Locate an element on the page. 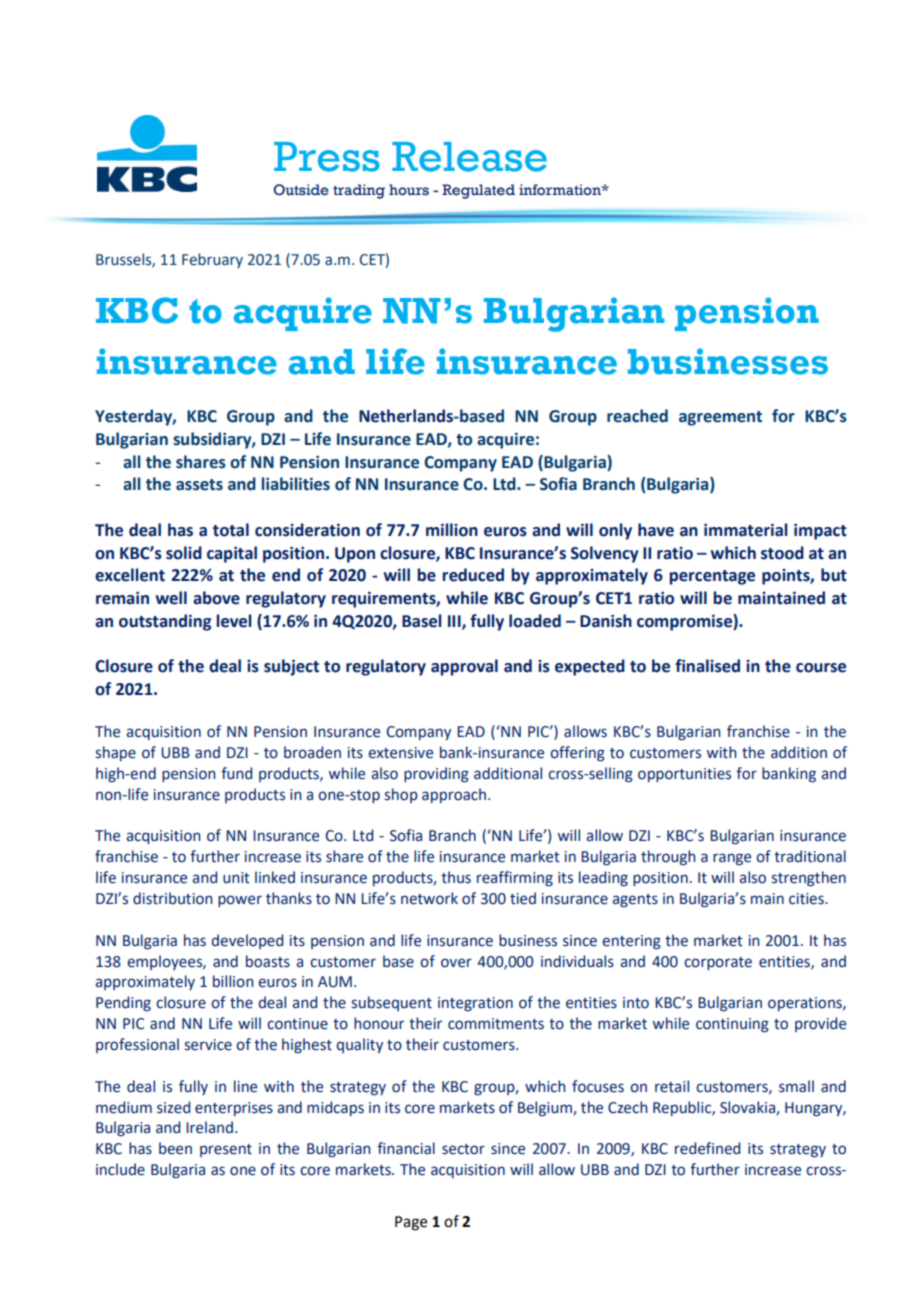  thus is located at coordinates (456, 877).
